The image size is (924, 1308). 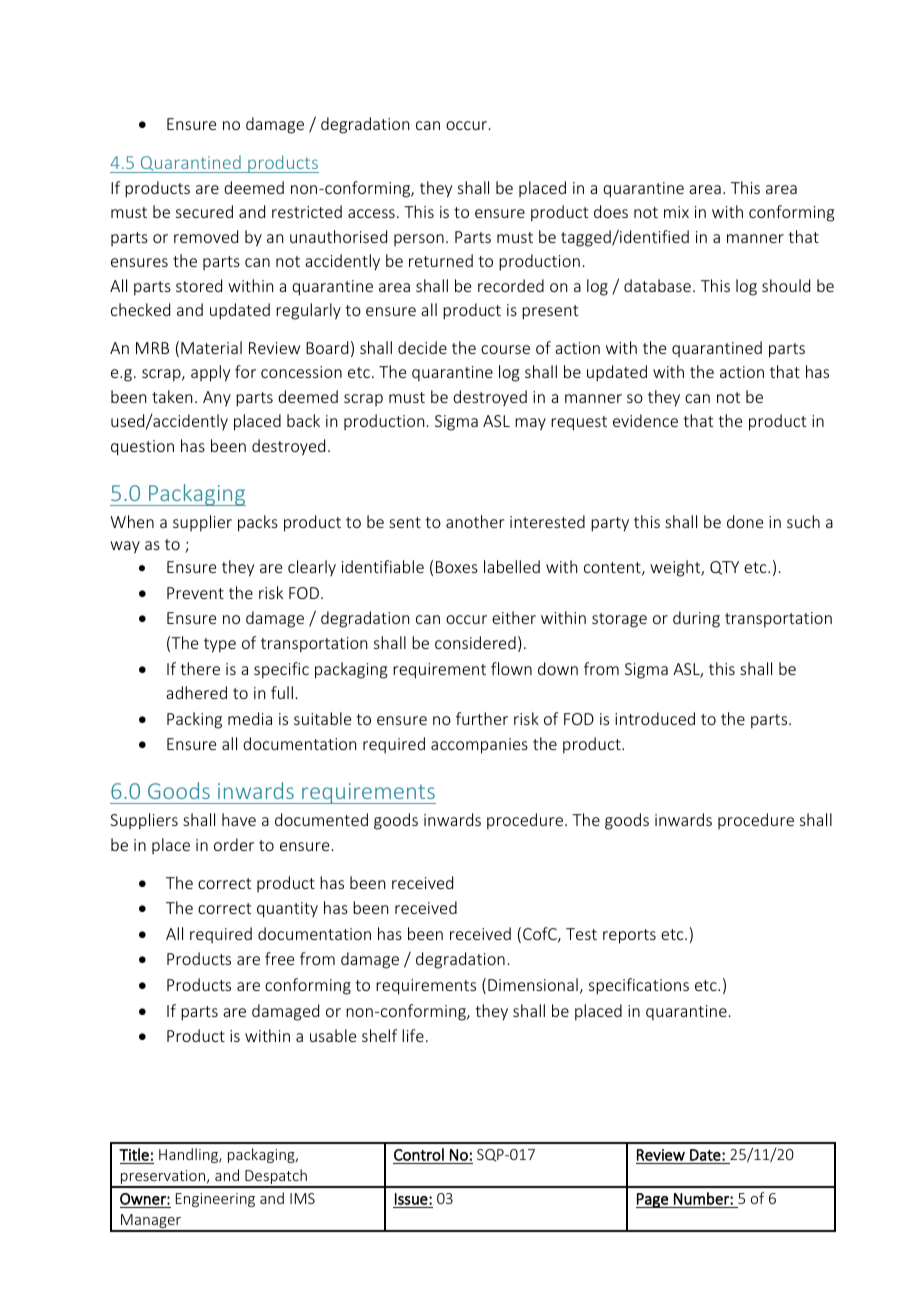 I want to click on Boxes, so click(x=457, y=567).
